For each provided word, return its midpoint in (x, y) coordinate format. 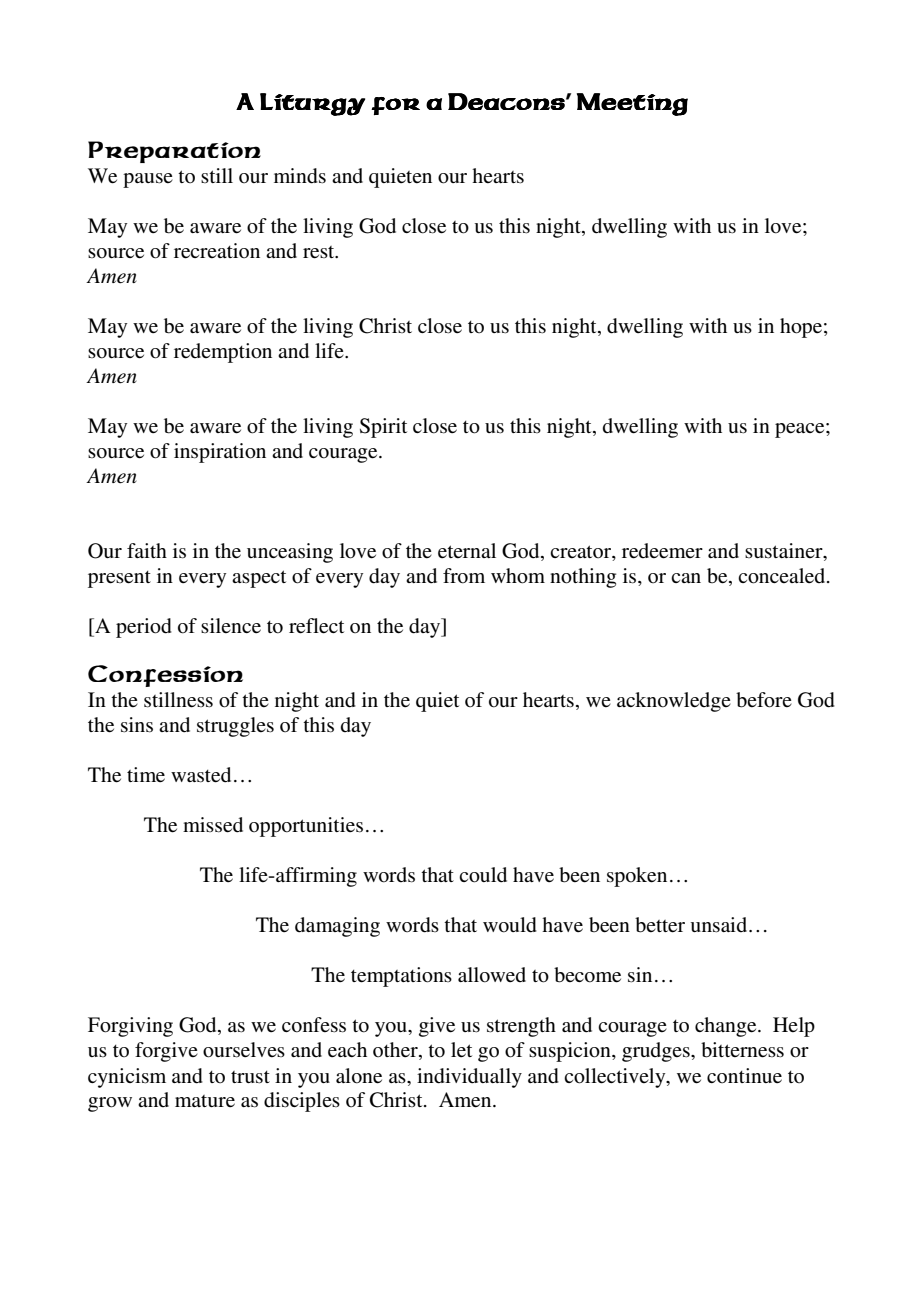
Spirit (383, 428)
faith (147, 550)
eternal (467, 550)
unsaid (720, 925)
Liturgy (312, 104)
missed (213, 825)
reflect (316, 626)
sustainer (785, 552)
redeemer (662, 551)
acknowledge (674, 702)
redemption (223, 353)
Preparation (174, 152)
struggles (235, 727)
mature (205, 1101)
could (483, 875)
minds (300, 176)
